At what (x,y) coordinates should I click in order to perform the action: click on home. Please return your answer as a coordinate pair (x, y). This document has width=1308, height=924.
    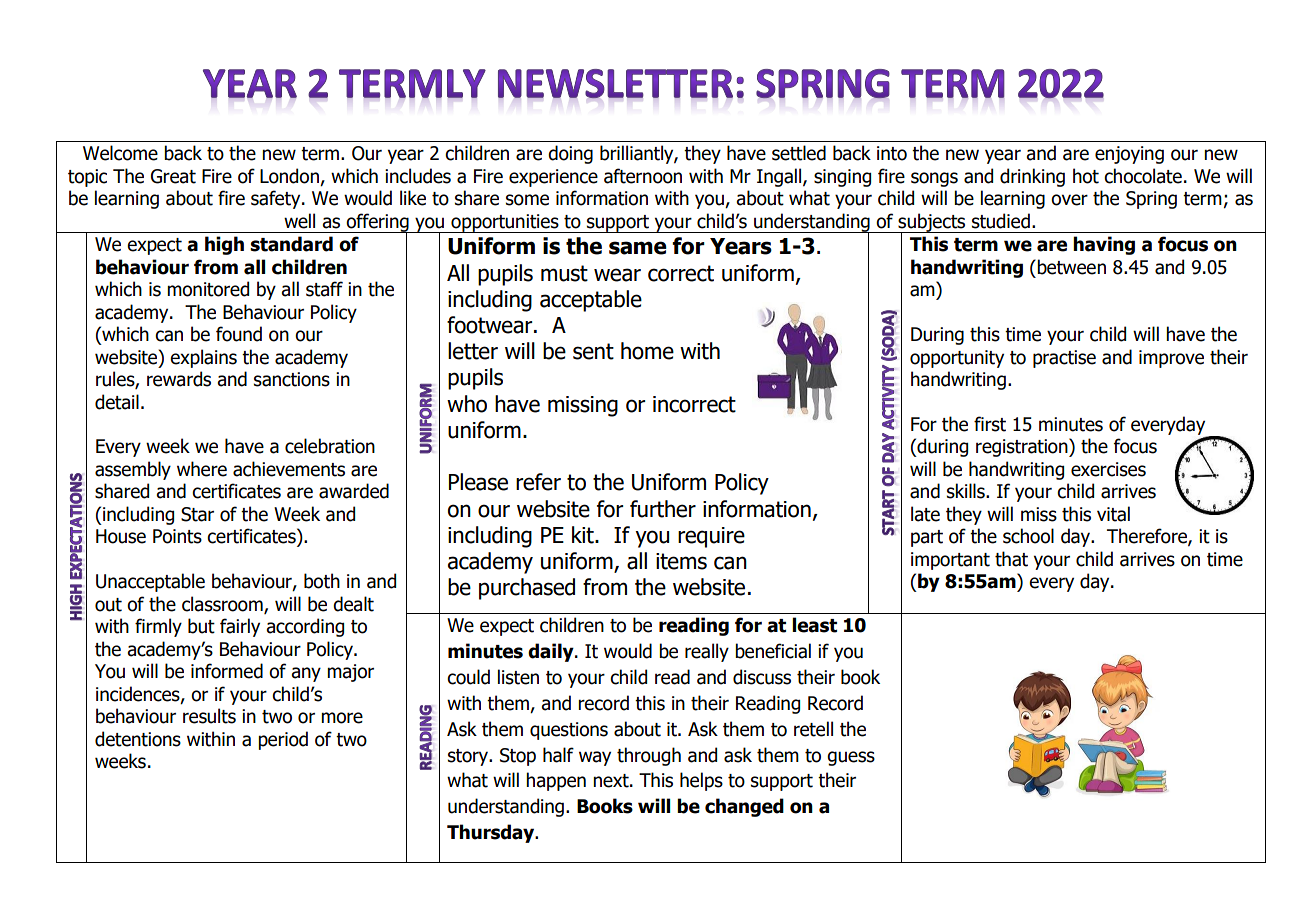
    Looking at the image, I should click on (647, 351).
